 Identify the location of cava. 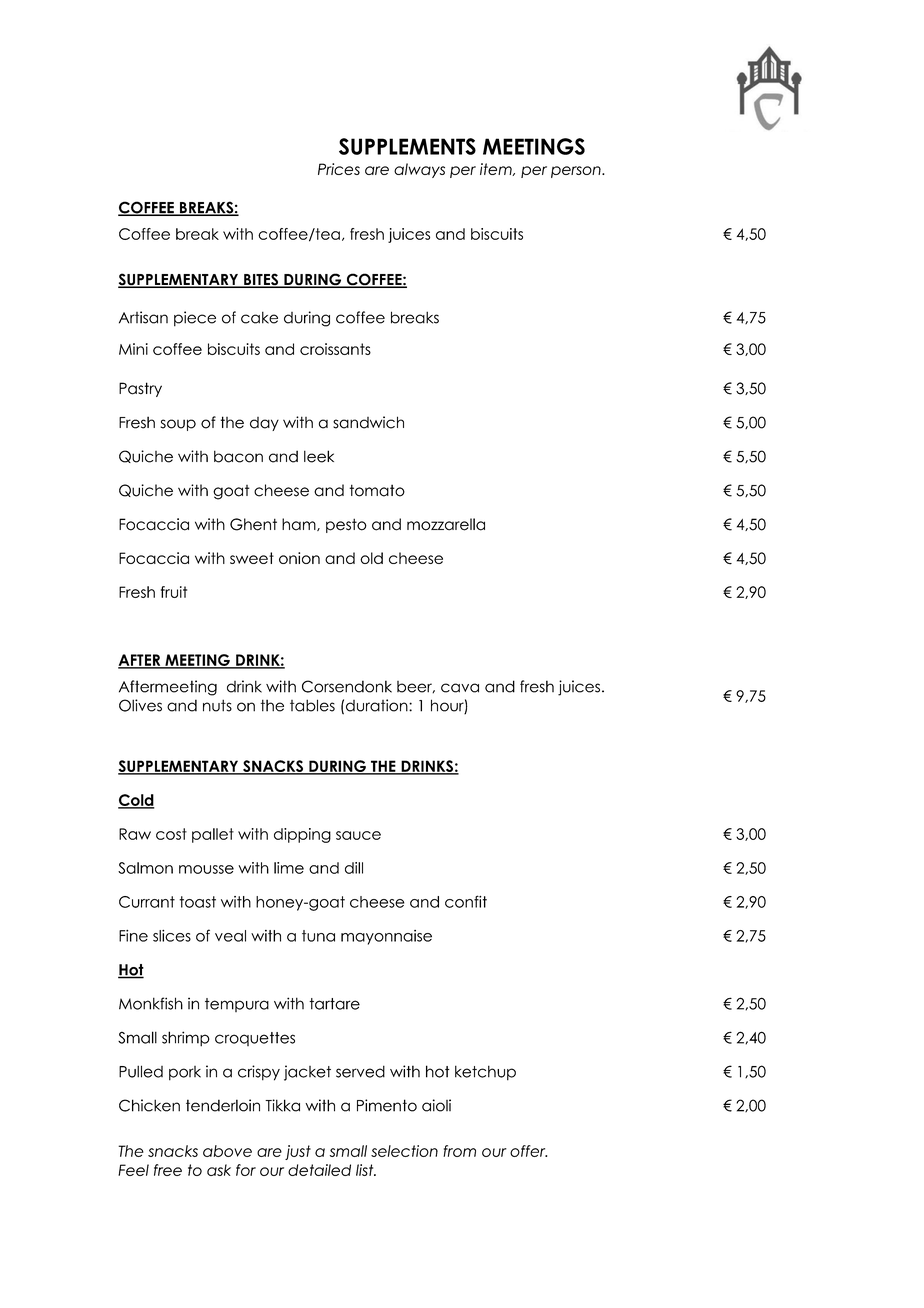
(460, 688).
